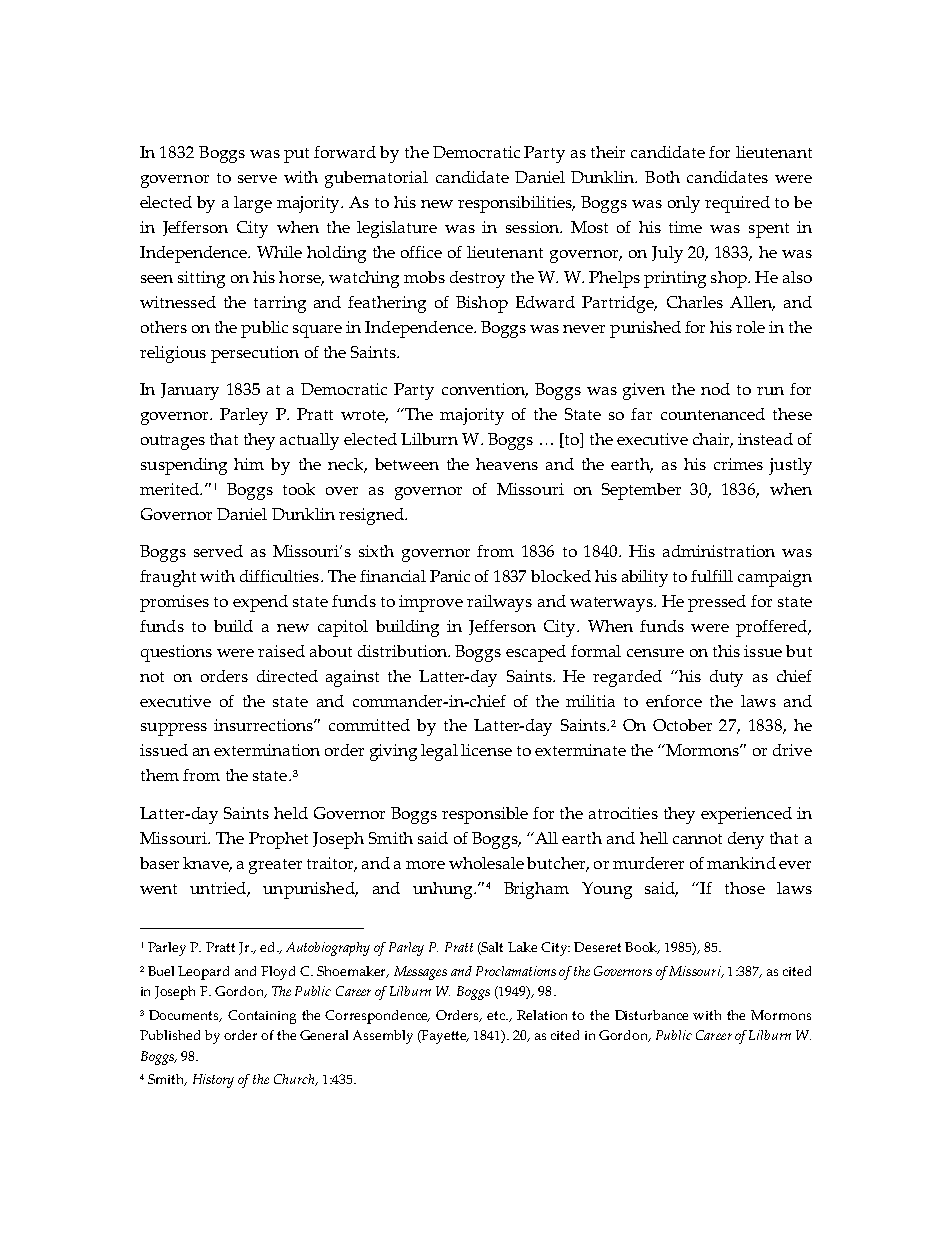 This screenshot has height=1233, width=952. I want to click on responsibilities, so click(516, 204).
